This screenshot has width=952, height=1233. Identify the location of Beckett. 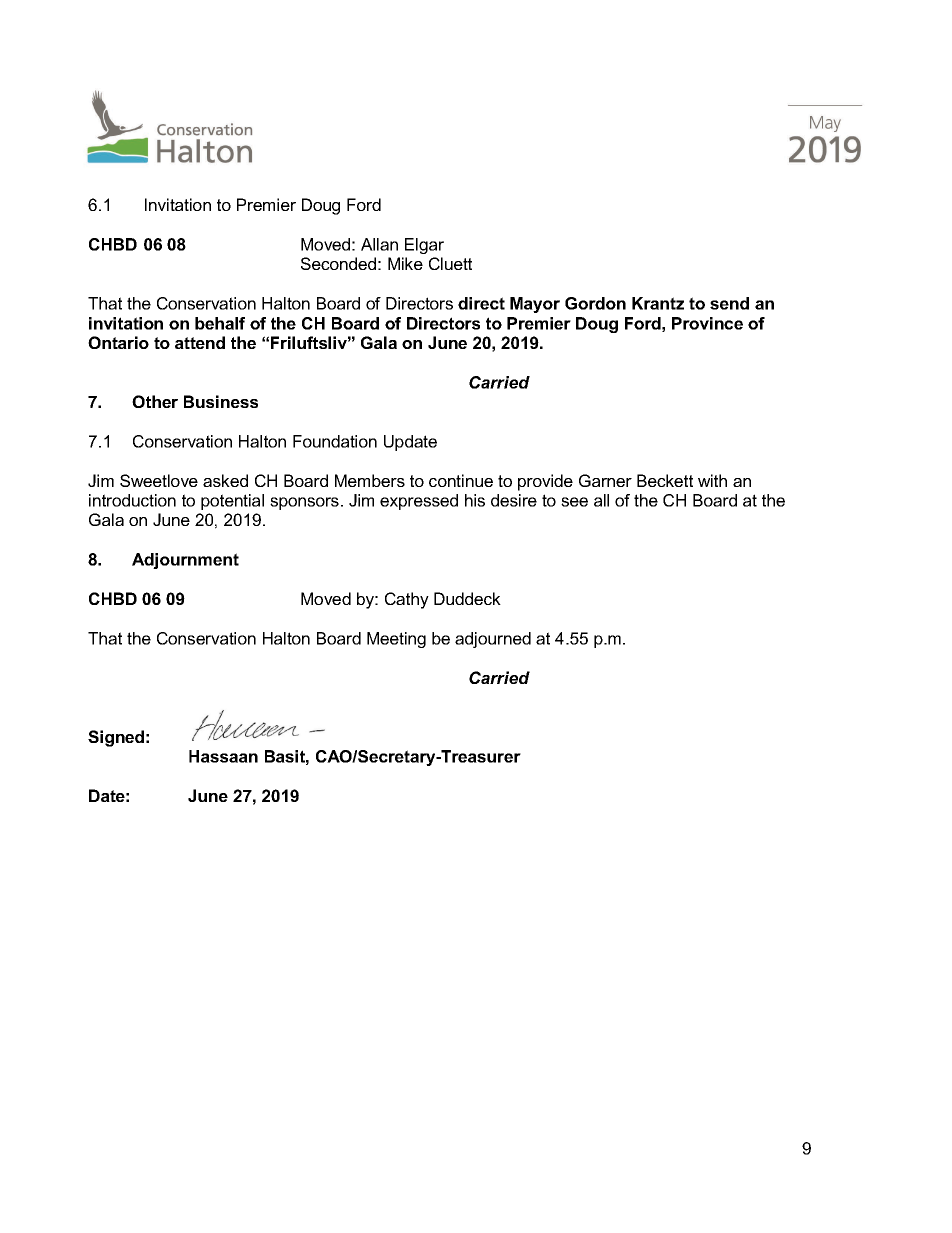
(665, 480).
